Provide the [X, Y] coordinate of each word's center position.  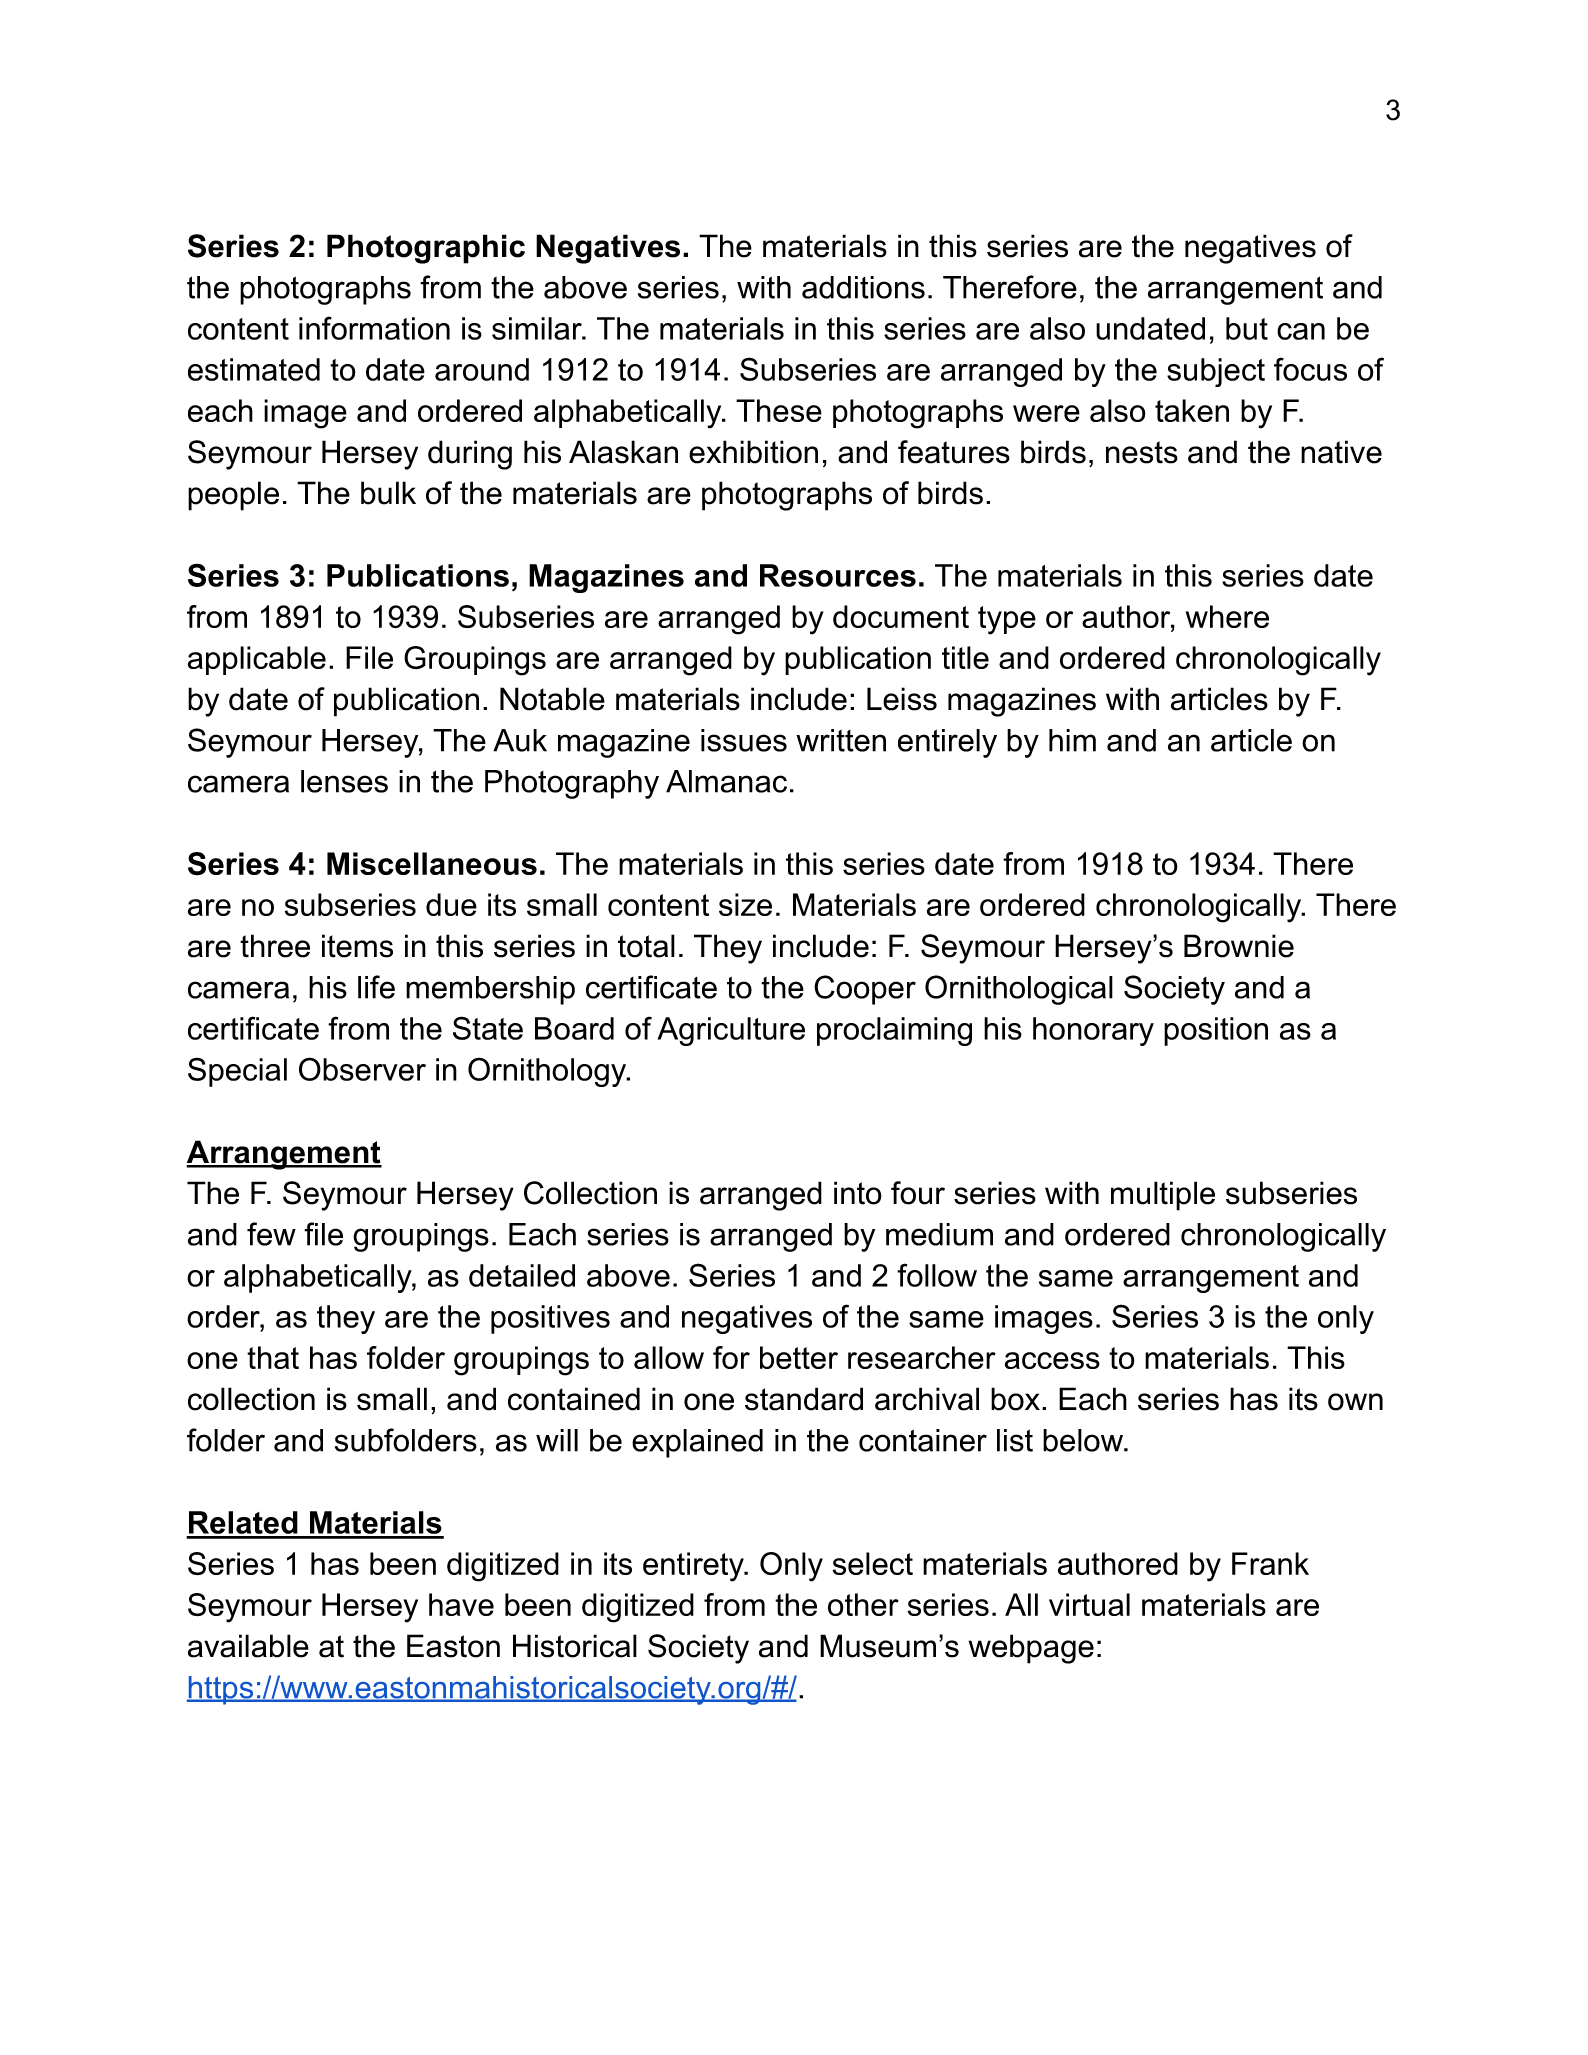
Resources [838, 575]
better [799, 1357]
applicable [257, 660]
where [1227, 616]
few [271, 1234]
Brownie [1239, 946]
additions [863, 287]
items [357, 946]
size [745, 904]
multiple [1163, 1196]
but [1247, 328]
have [461, 1604]
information [374, 328]
